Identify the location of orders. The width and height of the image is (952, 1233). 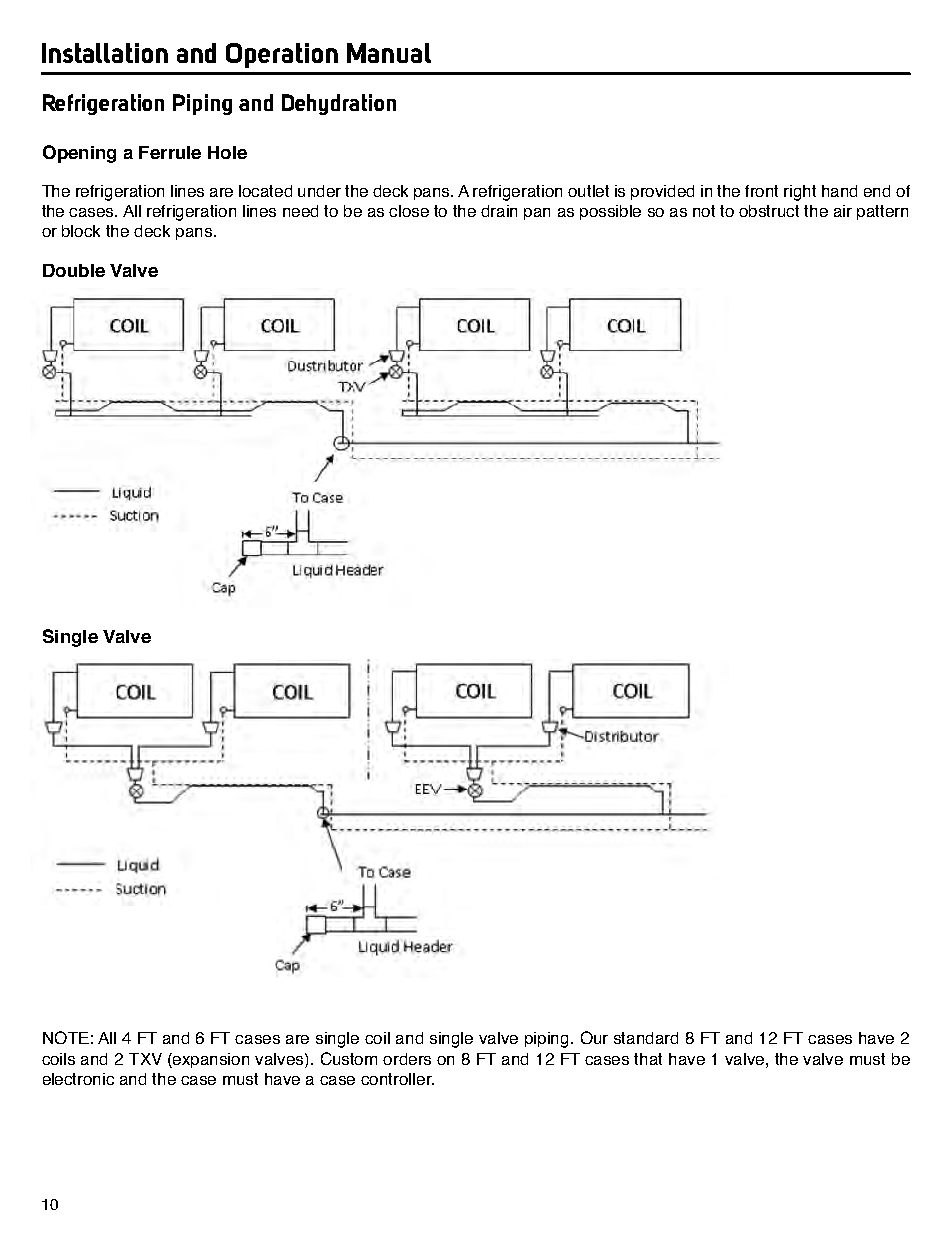
(407, 1059).
